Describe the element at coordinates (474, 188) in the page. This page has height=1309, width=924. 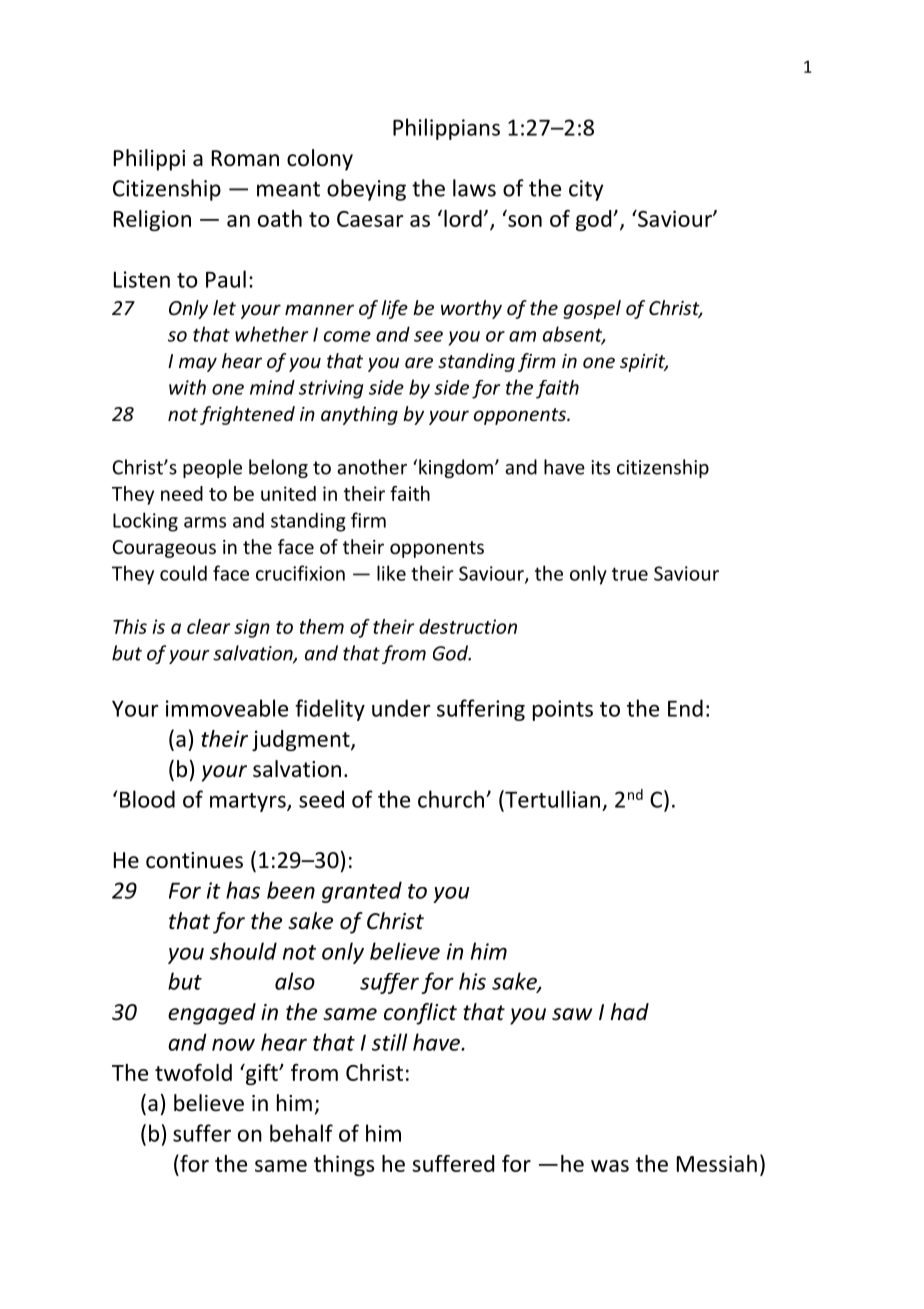
I see `laws` at that location.
